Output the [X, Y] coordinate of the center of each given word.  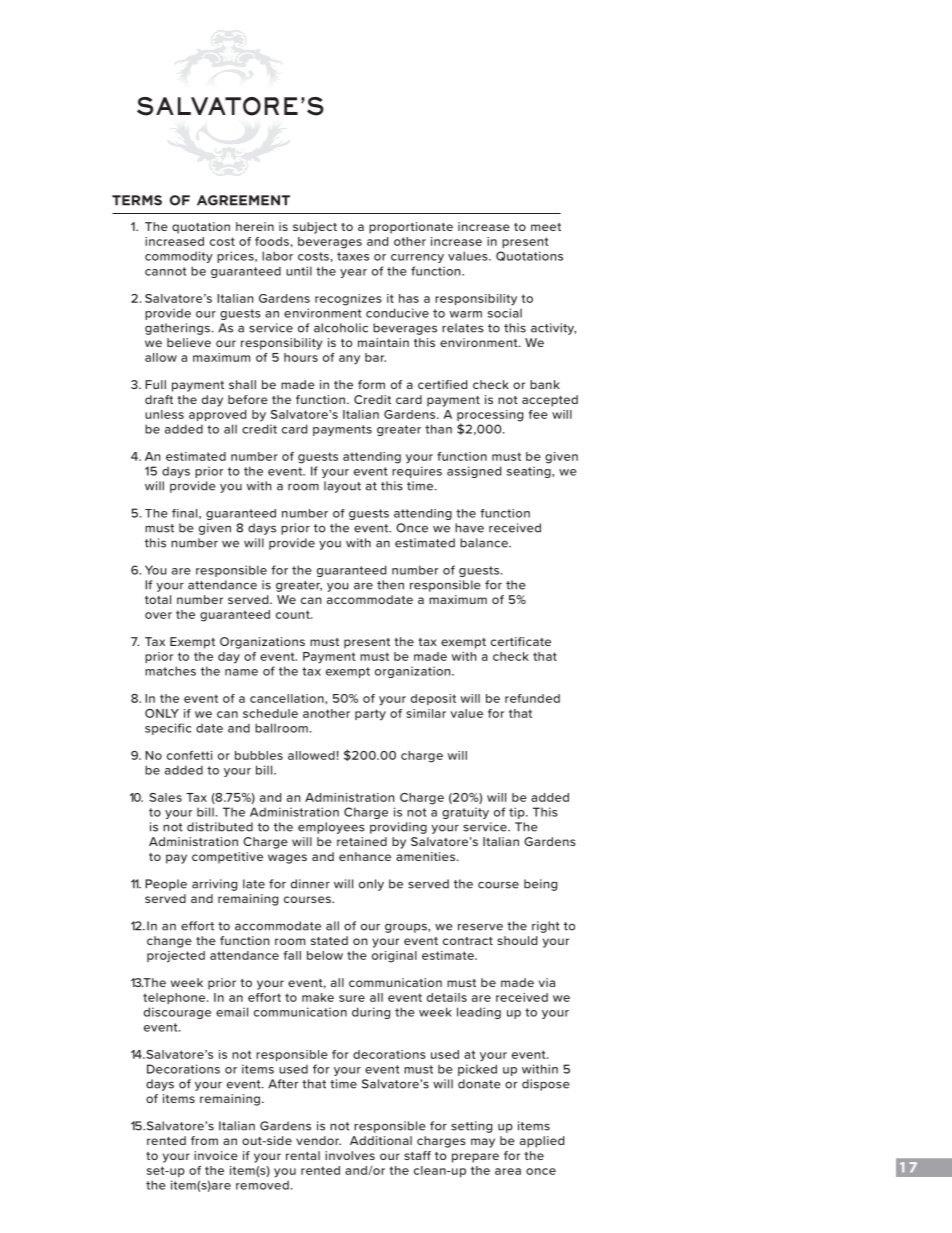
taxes [353, 256]
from [204, 1140]
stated [329, 940]
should [517, 940]
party [370, 715]
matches [170, 671]
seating [530, 472]
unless [164, 414]
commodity [179, 257]
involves [350, 1155]
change [169, 942]
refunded [532, 698]
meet [546, 227]
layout [342, 487]
